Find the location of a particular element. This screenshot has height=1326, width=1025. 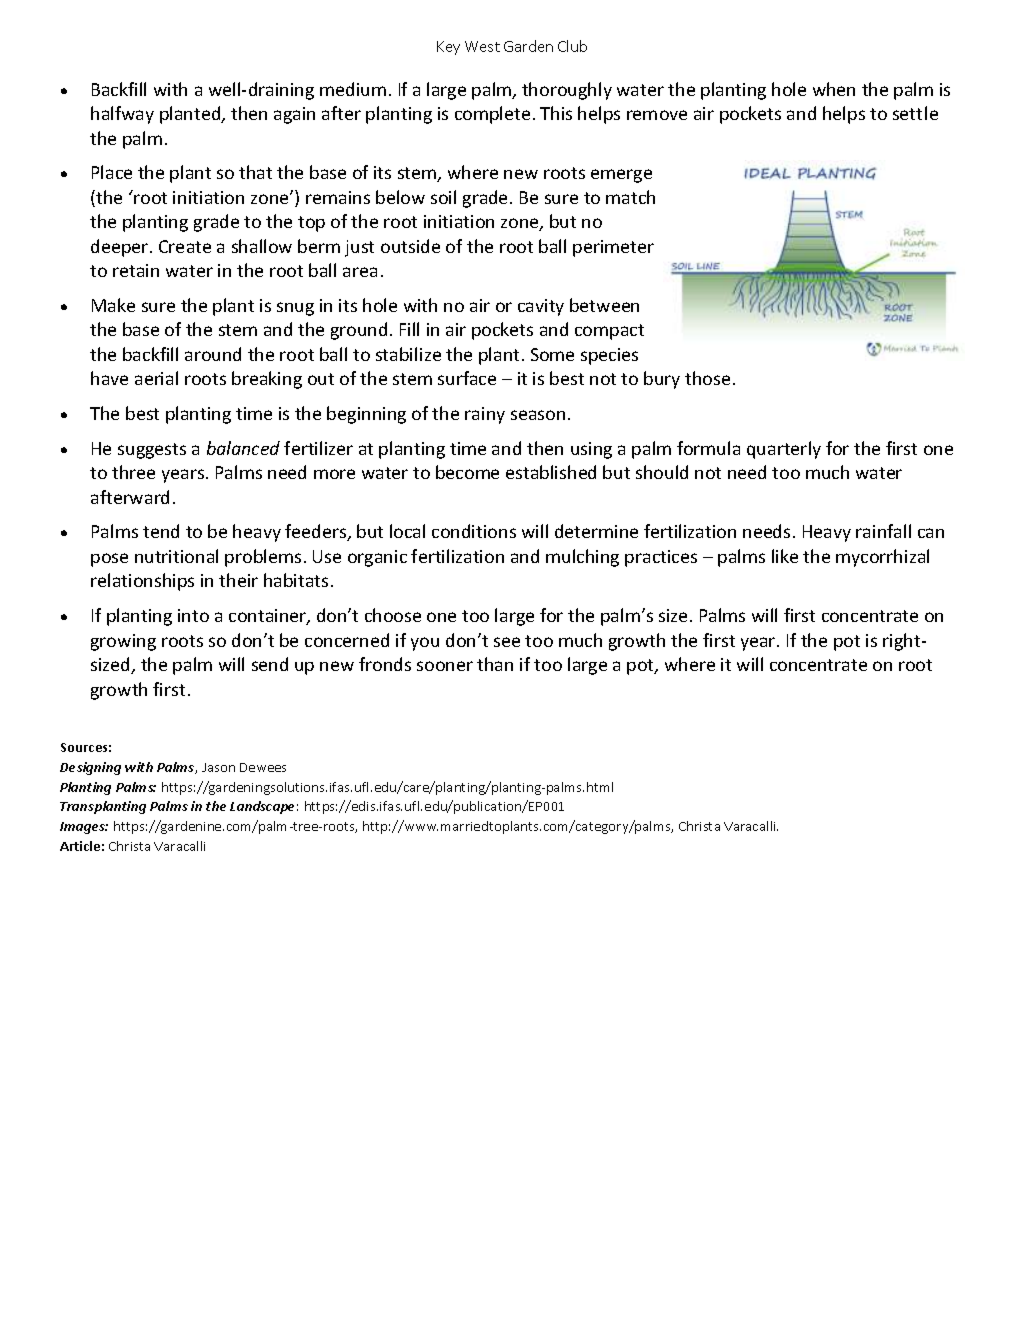

suggests is located at coordinates (152, 451).
